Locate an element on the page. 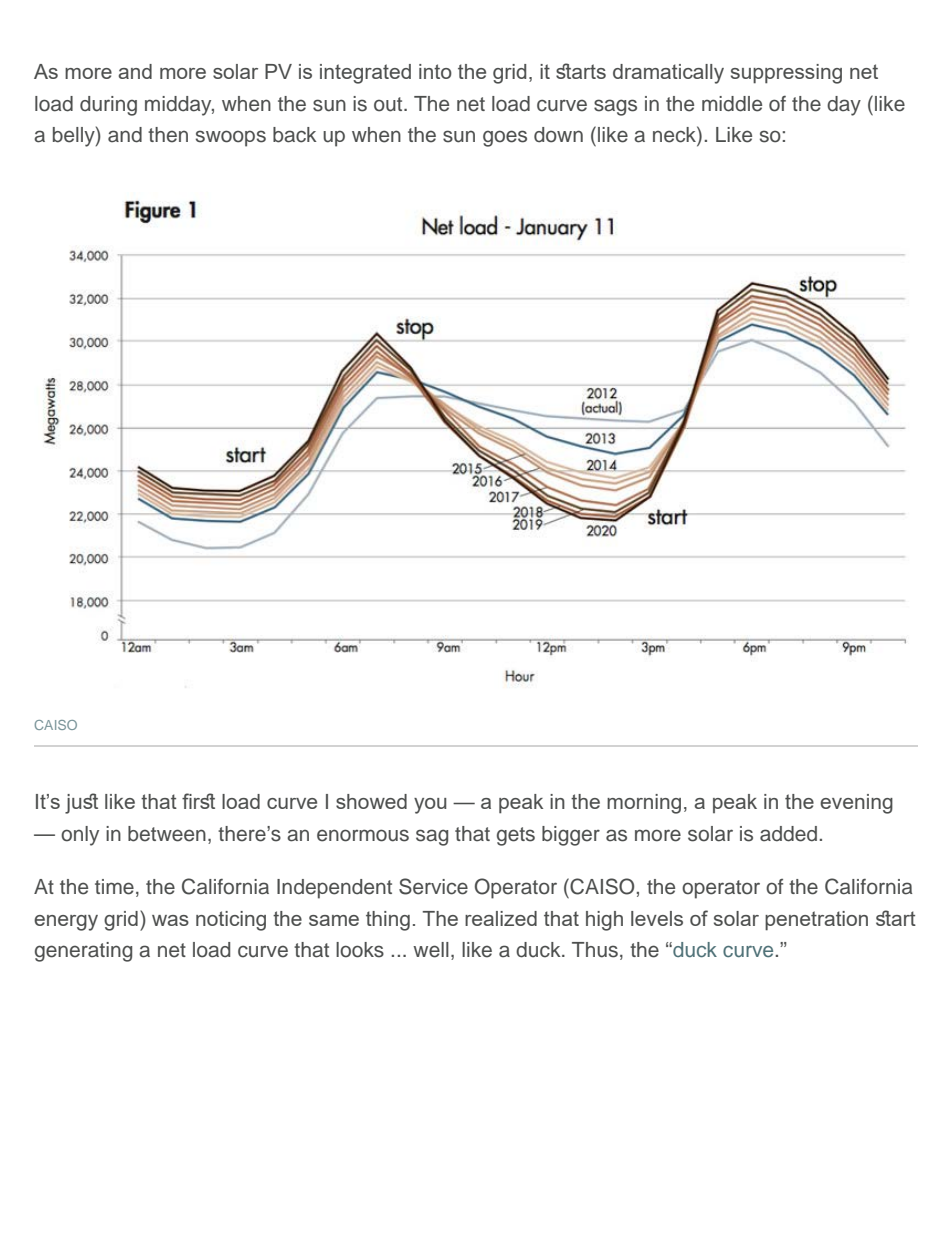 Image resolution: width=952 pixels, height=1233 pixels. goes is located at coordinates (505, 138).
